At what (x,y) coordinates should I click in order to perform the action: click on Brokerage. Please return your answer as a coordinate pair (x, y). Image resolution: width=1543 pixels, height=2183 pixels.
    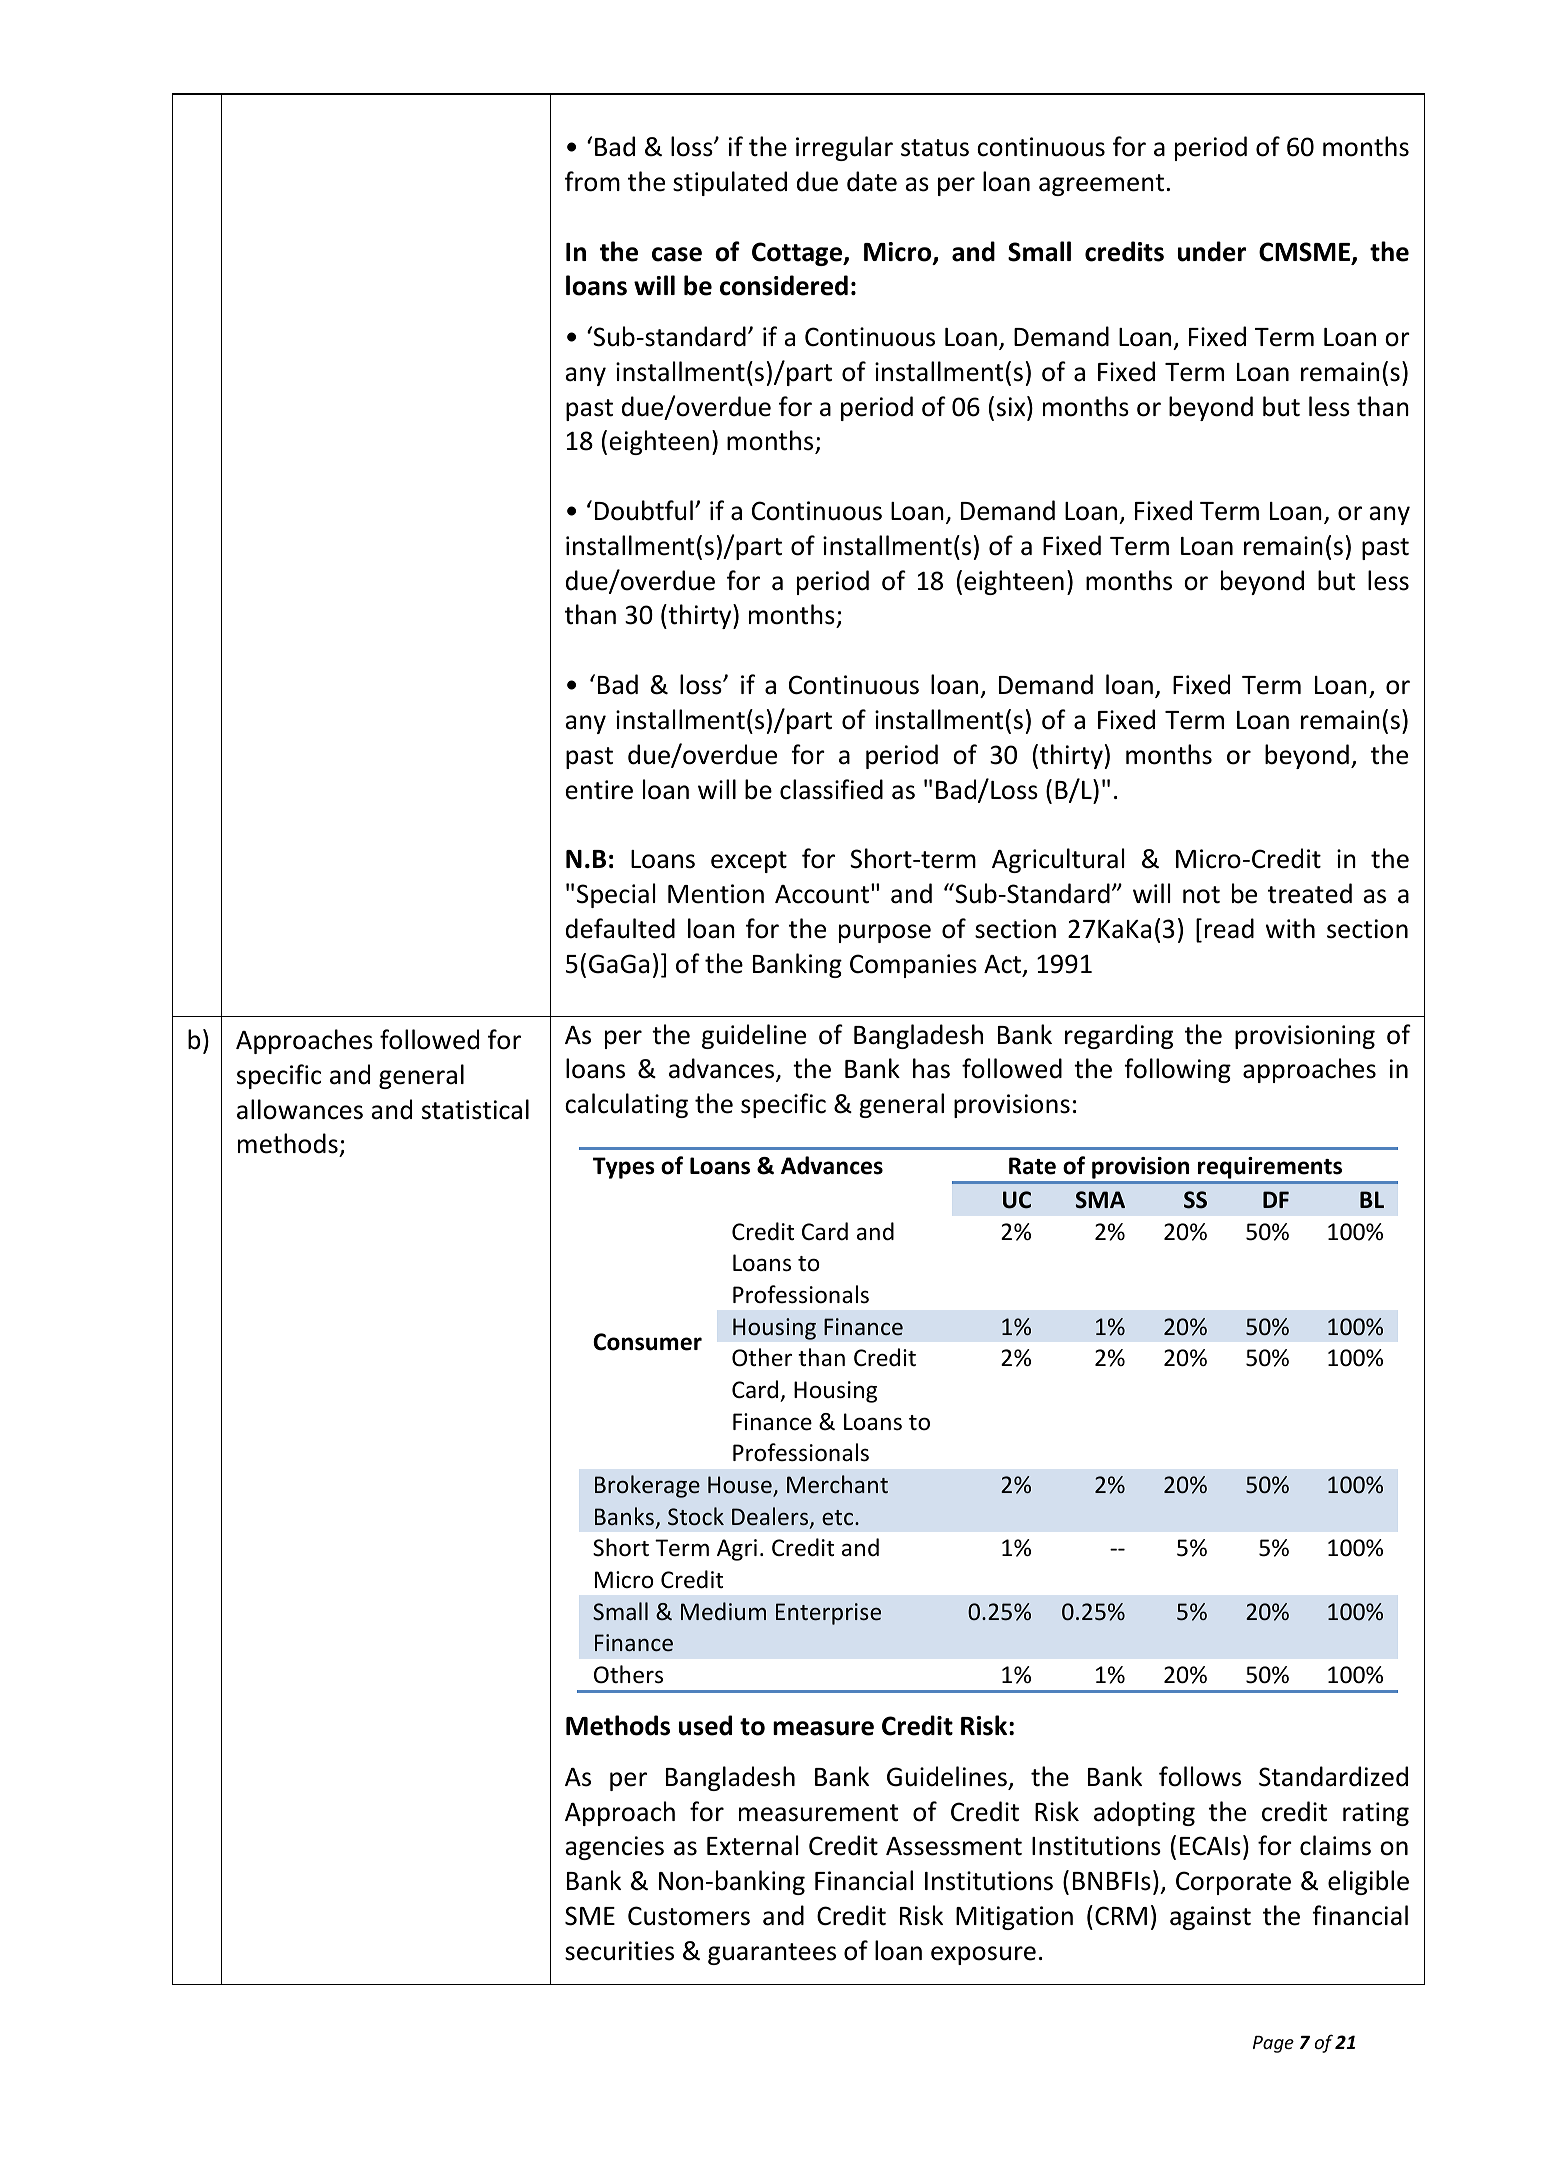
    Looking at the image, I should click on (647, 1486).
